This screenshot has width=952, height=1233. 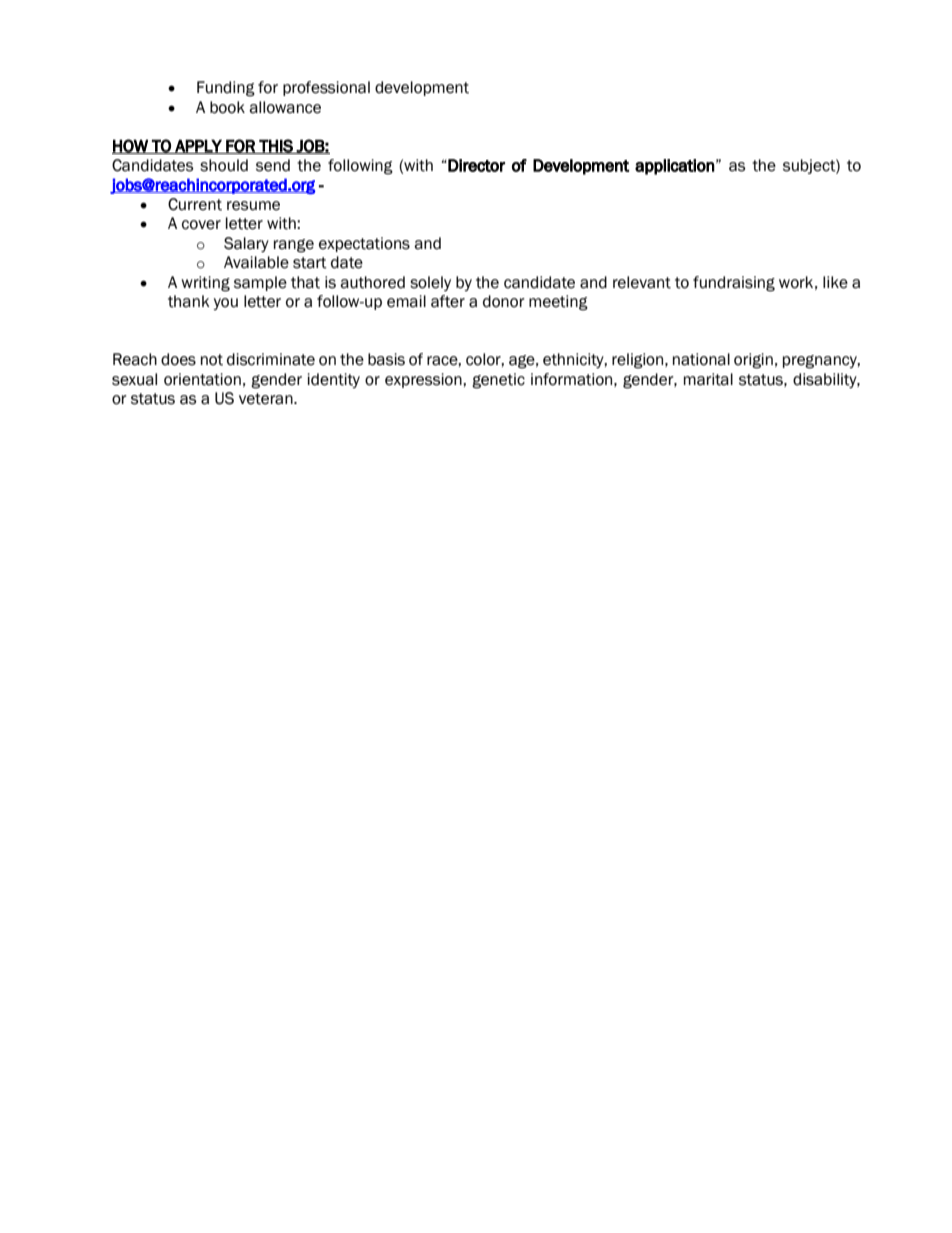 I want to click on application, so click(x=675, y=167).
